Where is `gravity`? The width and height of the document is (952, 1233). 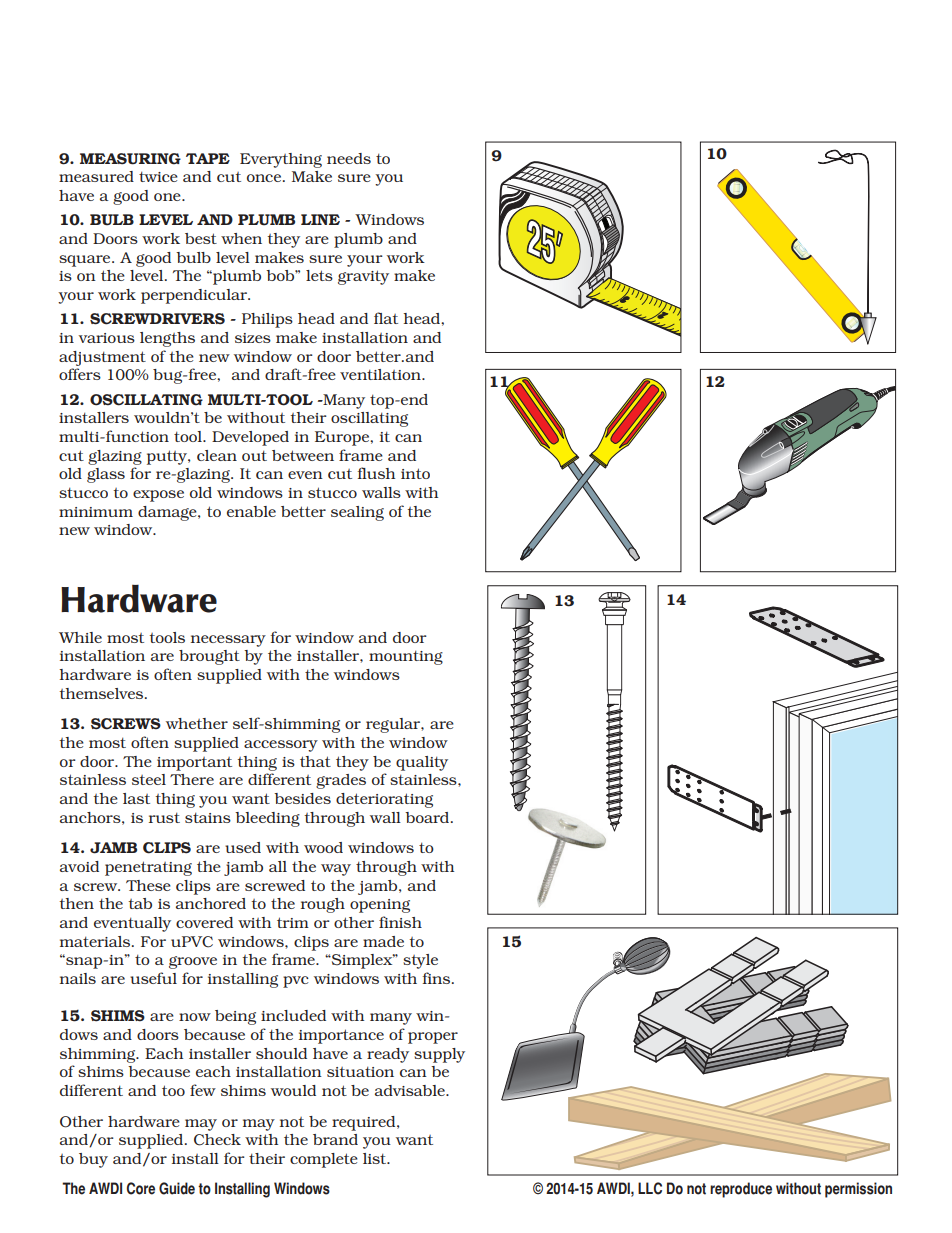 gravity is located at coordinates (363, 277).
